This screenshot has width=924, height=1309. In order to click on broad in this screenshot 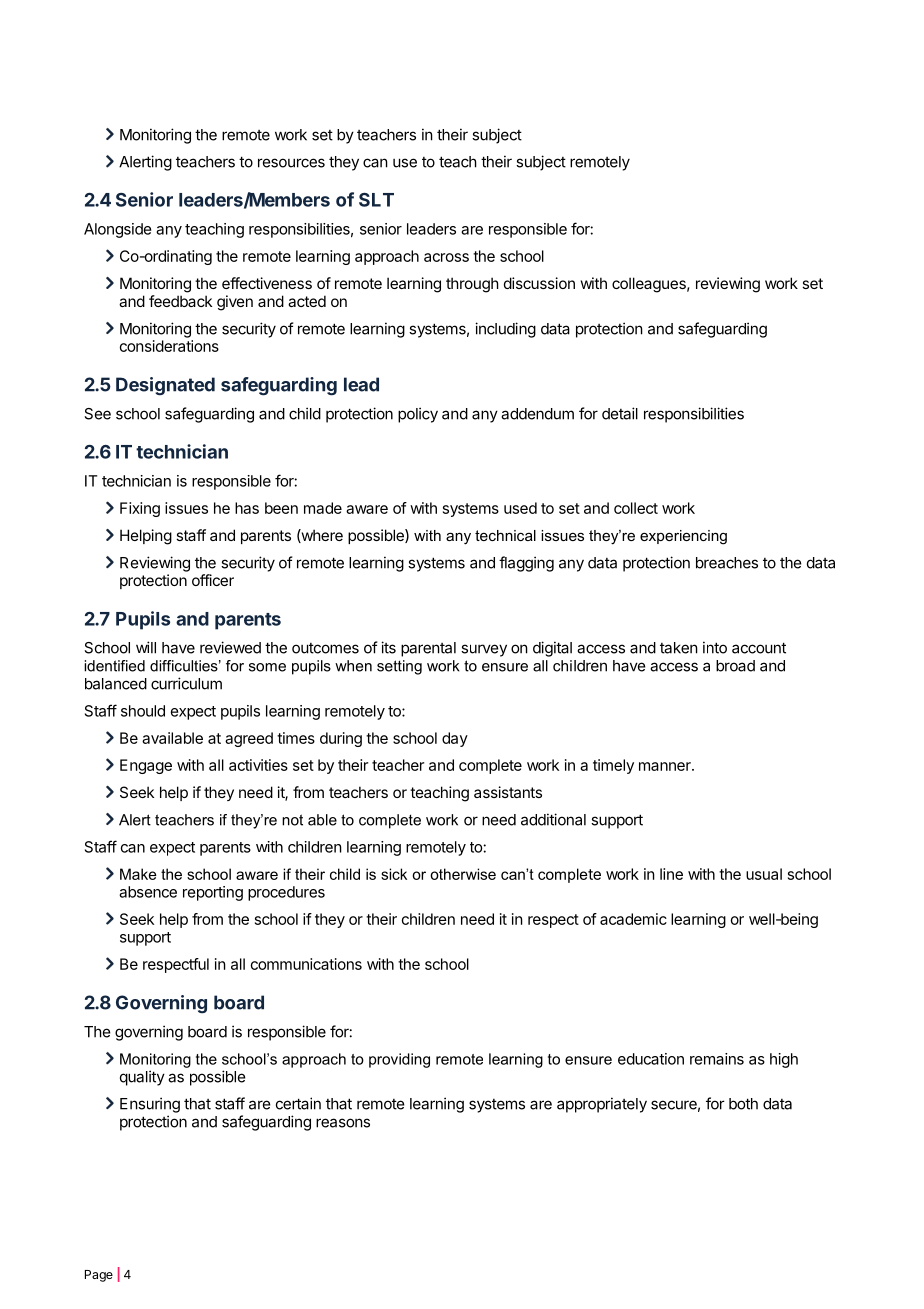, I will do `click(735, 666)`.
